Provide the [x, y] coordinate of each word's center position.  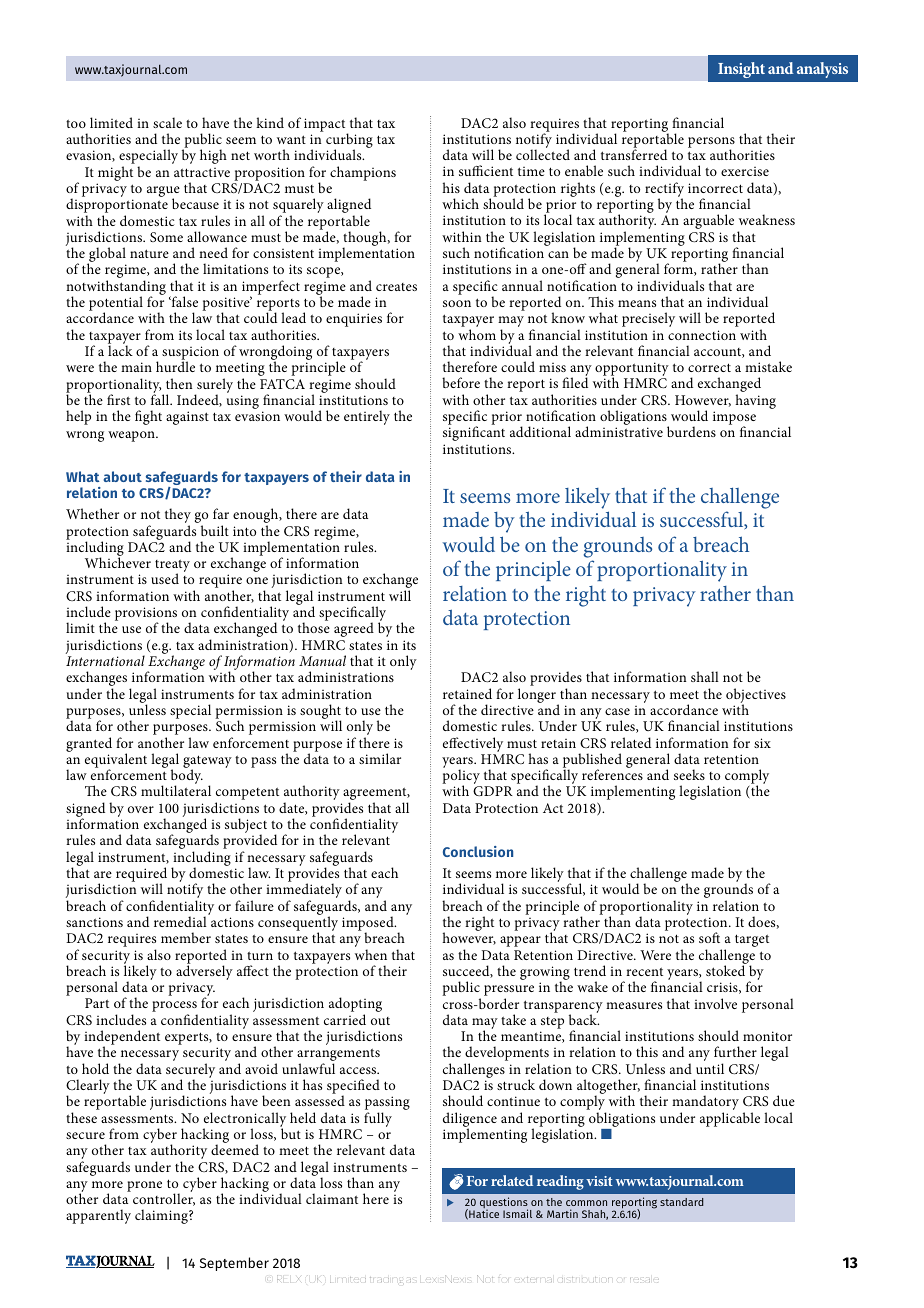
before [461, 382]
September [234, 1264]
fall [161, 398]
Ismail [517, 1213]
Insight [741, 70]
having [755, 401]
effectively [473, 744]
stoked [726, 969]
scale [167, 122]
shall [705, 676]
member [186, 937]
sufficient [486, 170]
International [105, 660]
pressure [509, 992]
